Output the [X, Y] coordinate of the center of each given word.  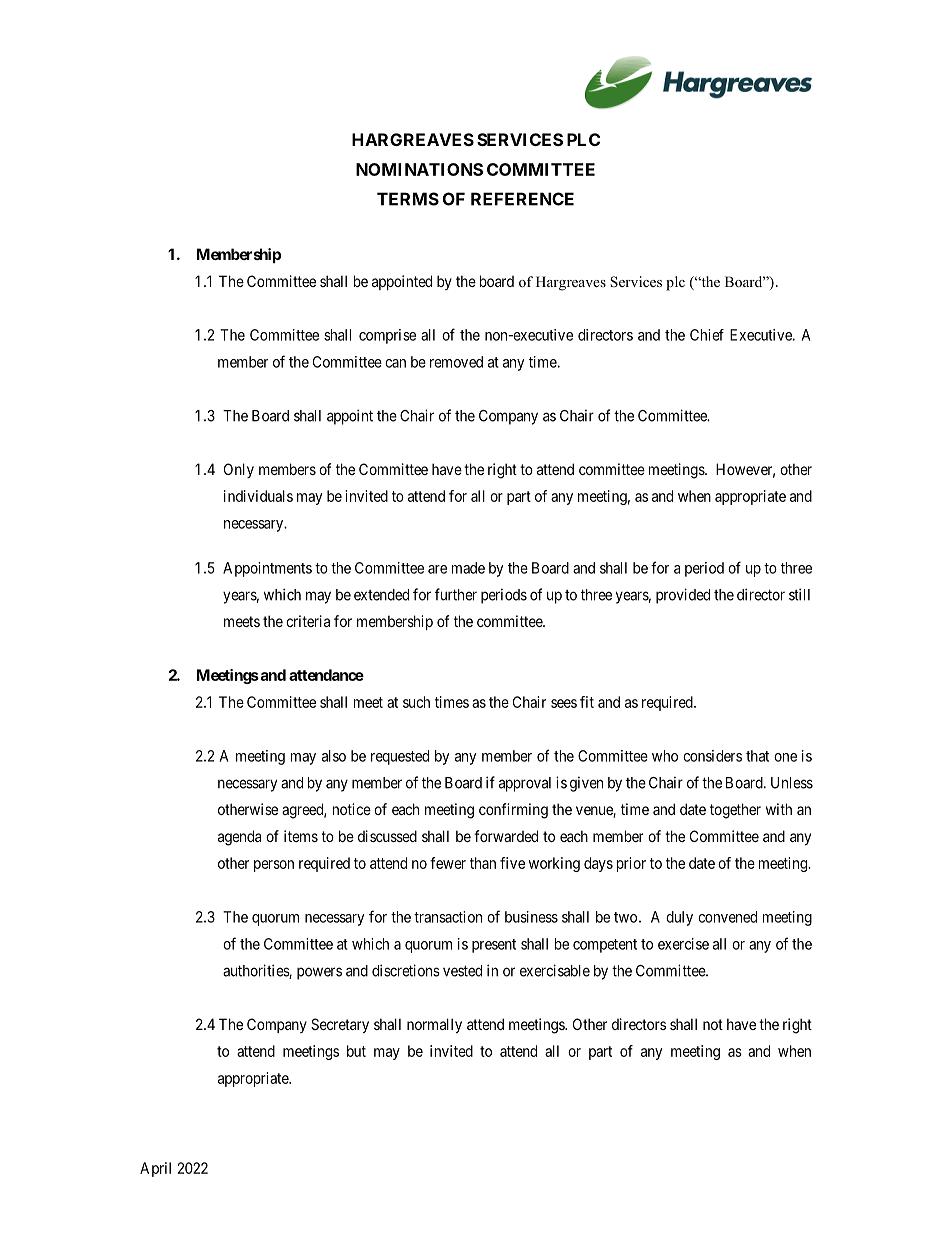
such [416, 702]
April [155, 1169]
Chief [707, 335]
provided [683, 596]
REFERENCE [522, 199]
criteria [308, 621]
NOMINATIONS [419, 169]
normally [434, 1025]
